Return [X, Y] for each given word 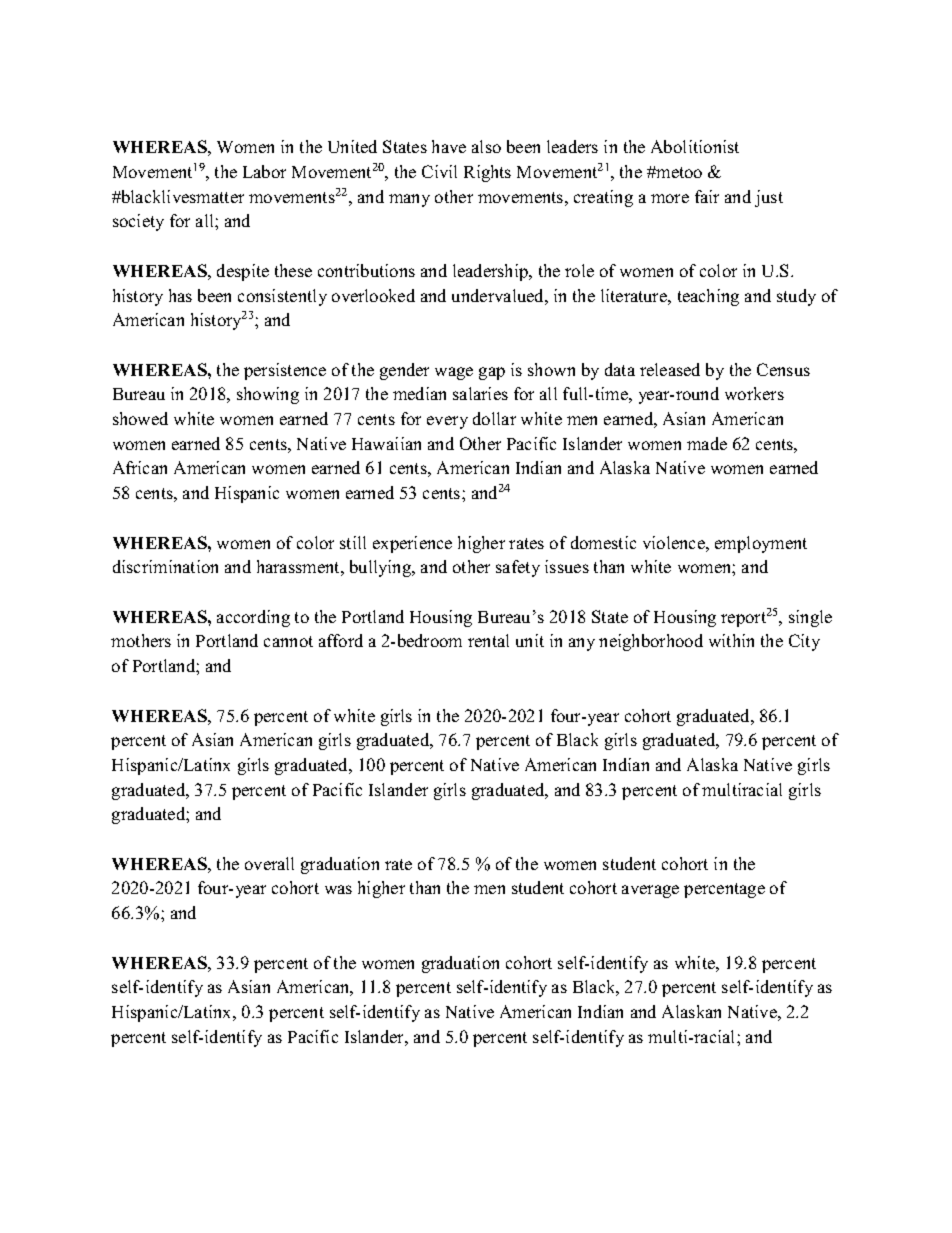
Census [783, 369]
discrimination [165, 566]
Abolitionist [695, 146]
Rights [487, 173]
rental [488, 640]
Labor [264, 171]
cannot [288, 641]
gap [492, 373]
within [731, 640]
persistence [285, 371]
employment [761, 544]
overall [269, 863]
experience [412, 544]
